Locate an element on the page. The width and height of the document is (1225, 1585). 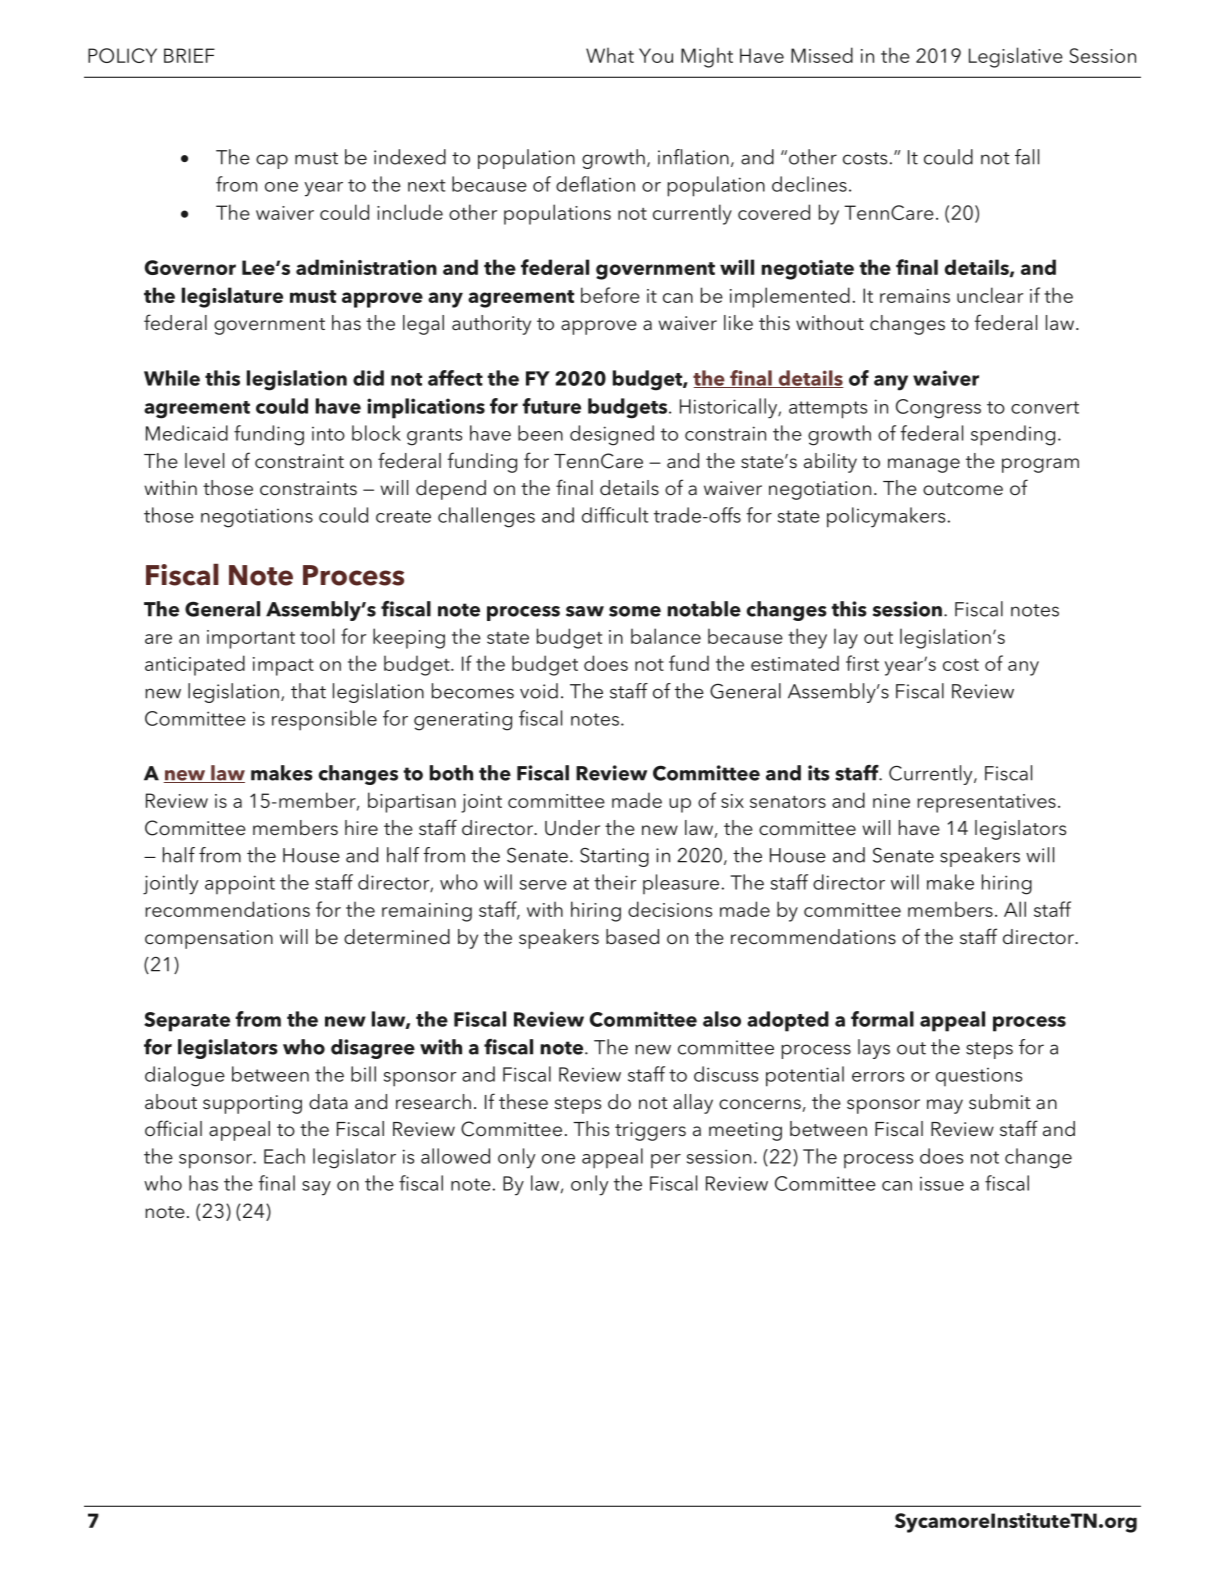
representatives is located at coordinates (986, 803).
